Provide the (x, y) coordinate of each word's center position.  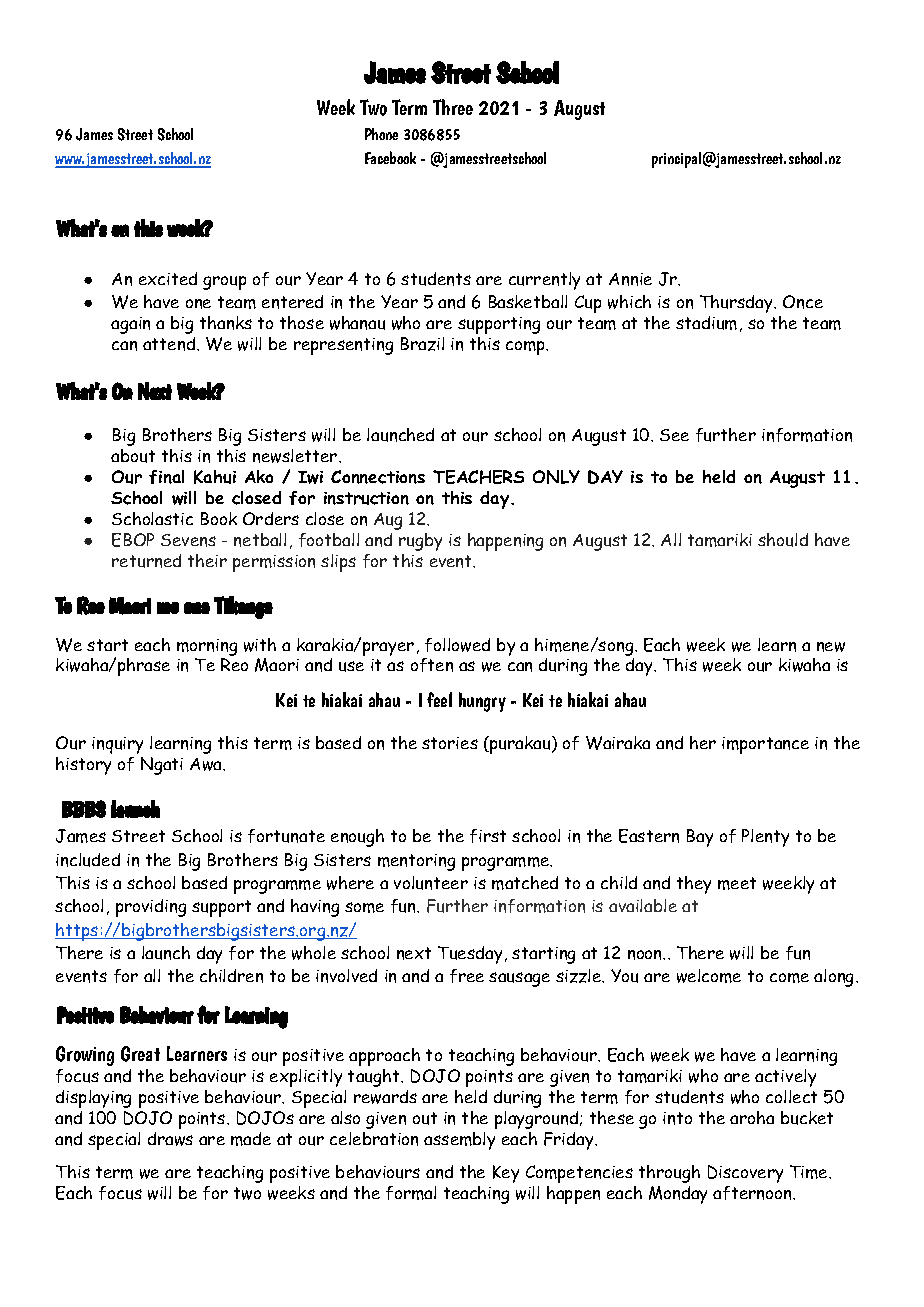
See (674, 435)
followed (457, 645)
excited (168, 278)
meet (737, 883)
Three (453, 107)
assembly (459, 1141)
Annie (630, 279)
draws (170, 1139)
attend (170, 344)
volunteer (431, 883)
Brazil (422, 344)
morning (207, 649)
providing (151, 908)
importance (765, 745)
